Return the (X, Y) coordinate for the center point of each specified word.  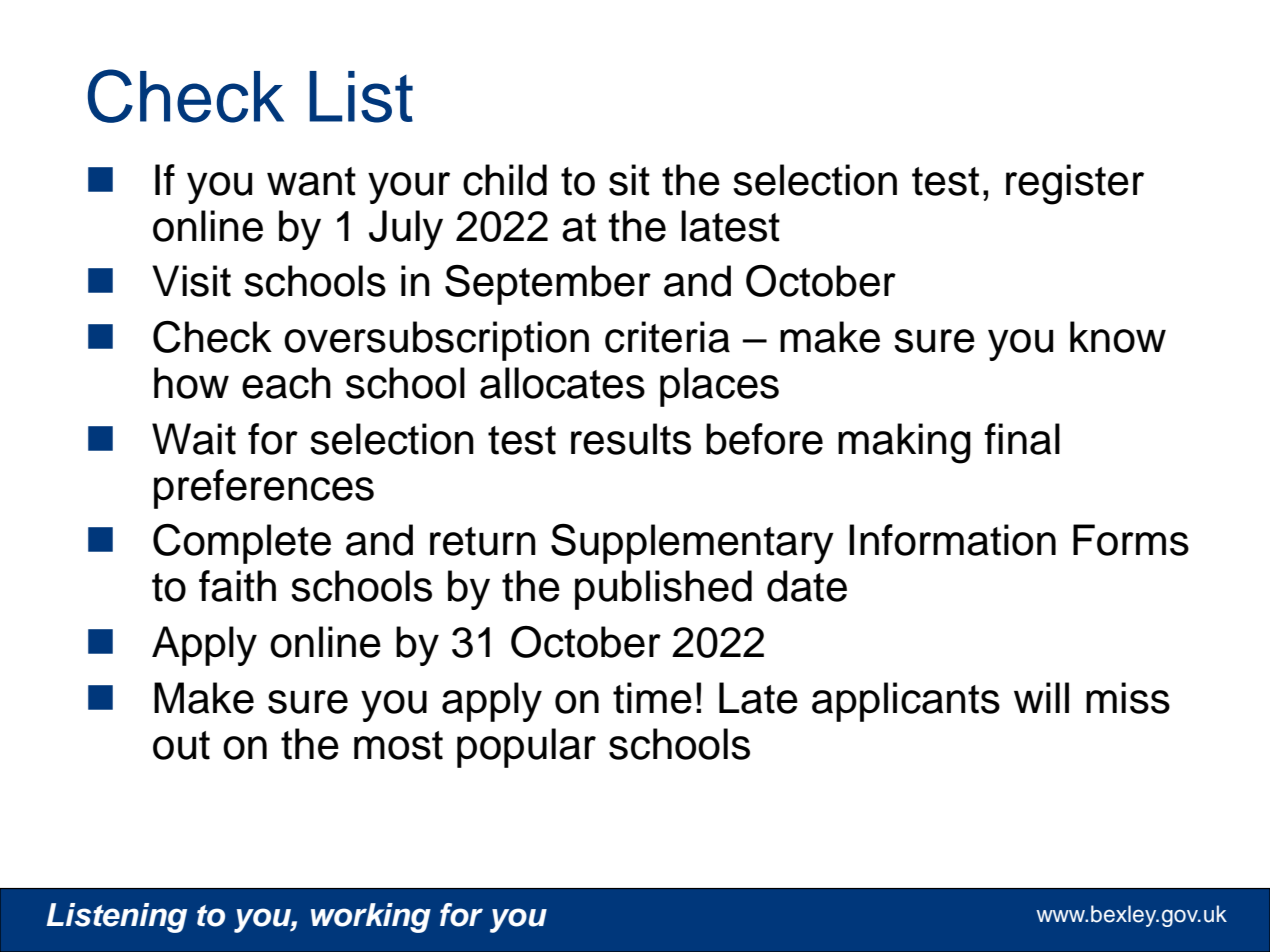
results (631, 439)
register (1075, 184)
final (1022, 439)
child (505, 180)
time (652, 698)
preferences (264, 489)
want (311, 181)
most (398, 745)
